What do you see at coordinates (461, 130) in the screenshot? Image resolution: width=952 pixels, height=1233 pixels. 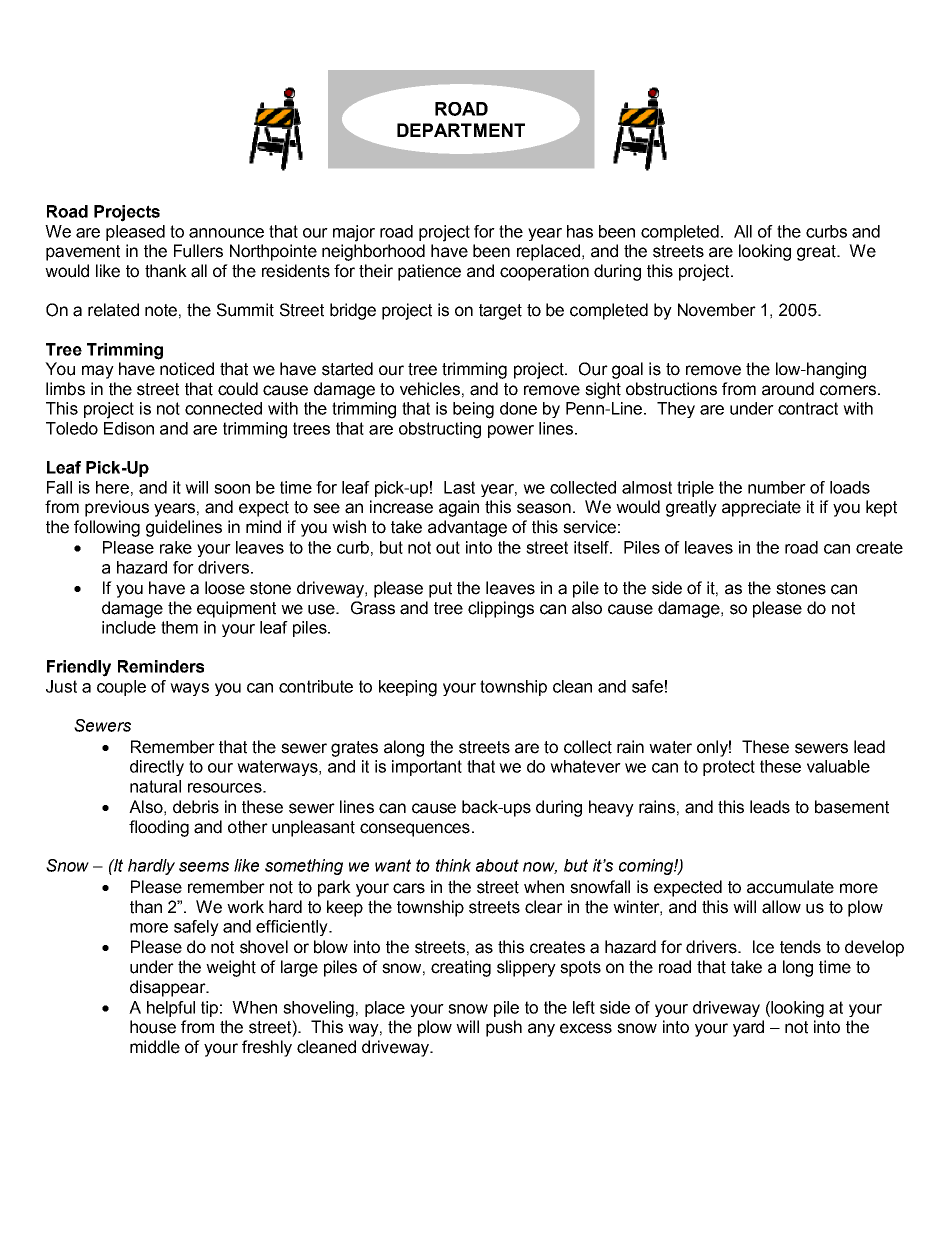 I see `DEPARTMENT` at bounding box center [461, 130].
